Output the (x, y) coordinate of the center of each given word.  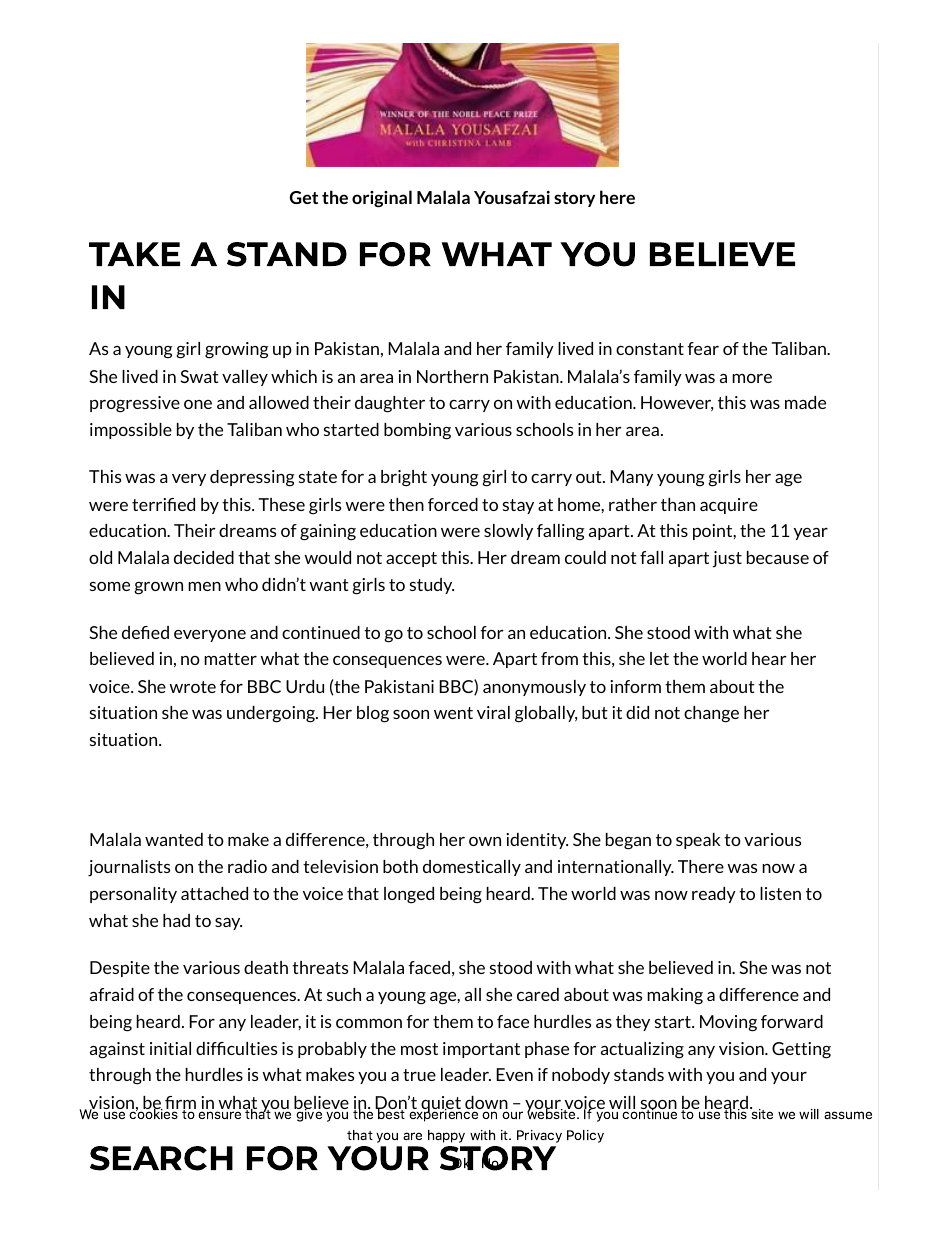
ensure (219, 1115)
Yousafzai (512, 197)
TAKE (134, 254)
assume (848, 1115)
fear (703, 348)
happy (446, 1136)
